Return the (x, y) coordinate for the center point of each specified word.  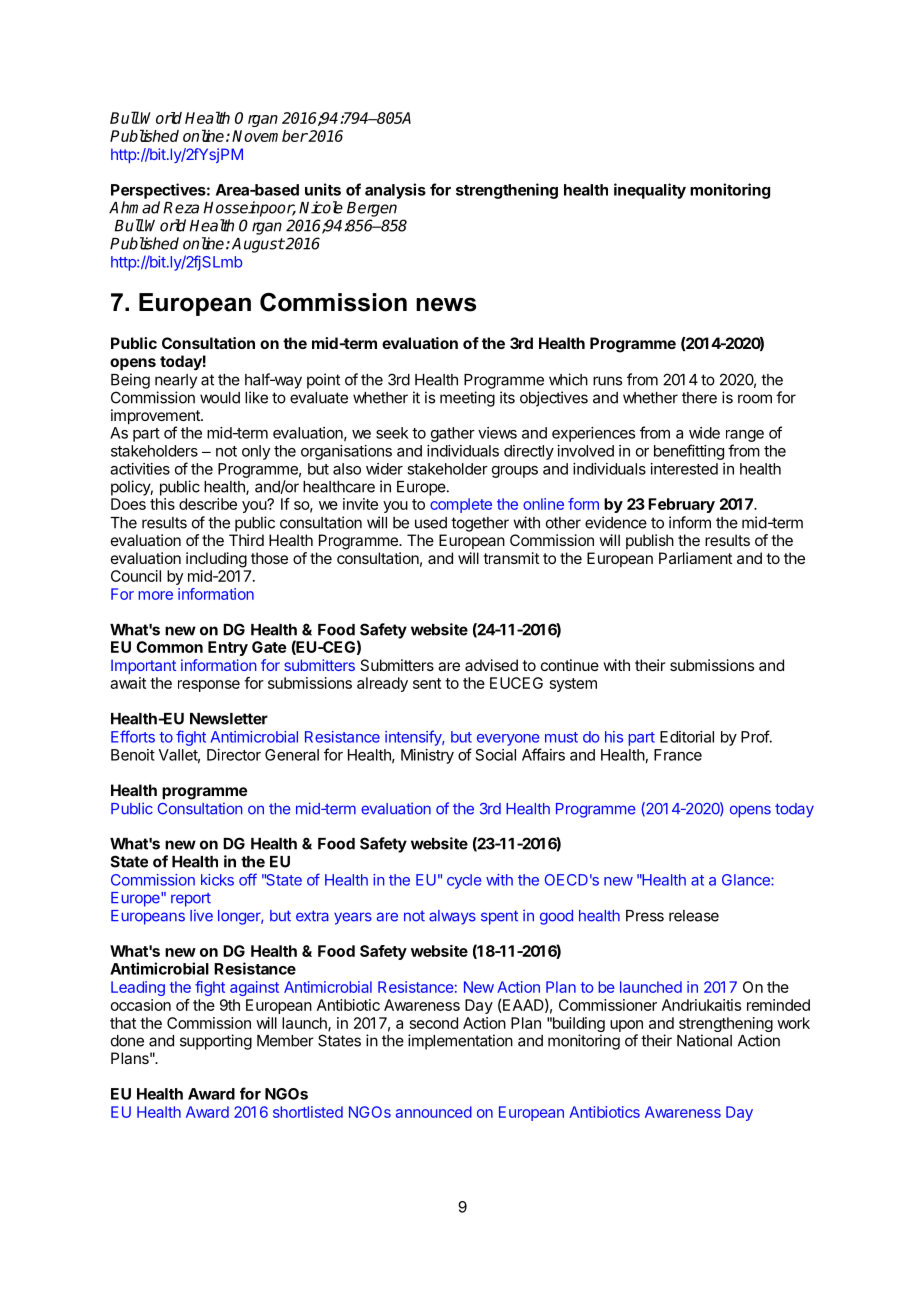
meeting (467, 399)
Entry (228, 648)
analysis (395, 191)
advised (491, 665)
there (699, 398)
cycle (464, 881)
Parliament (695, 558)
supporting (216, 1042)
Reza (181, 208)
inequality (650, 191)
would (220, 398)
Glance (747, 880)
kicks (217, 880)
